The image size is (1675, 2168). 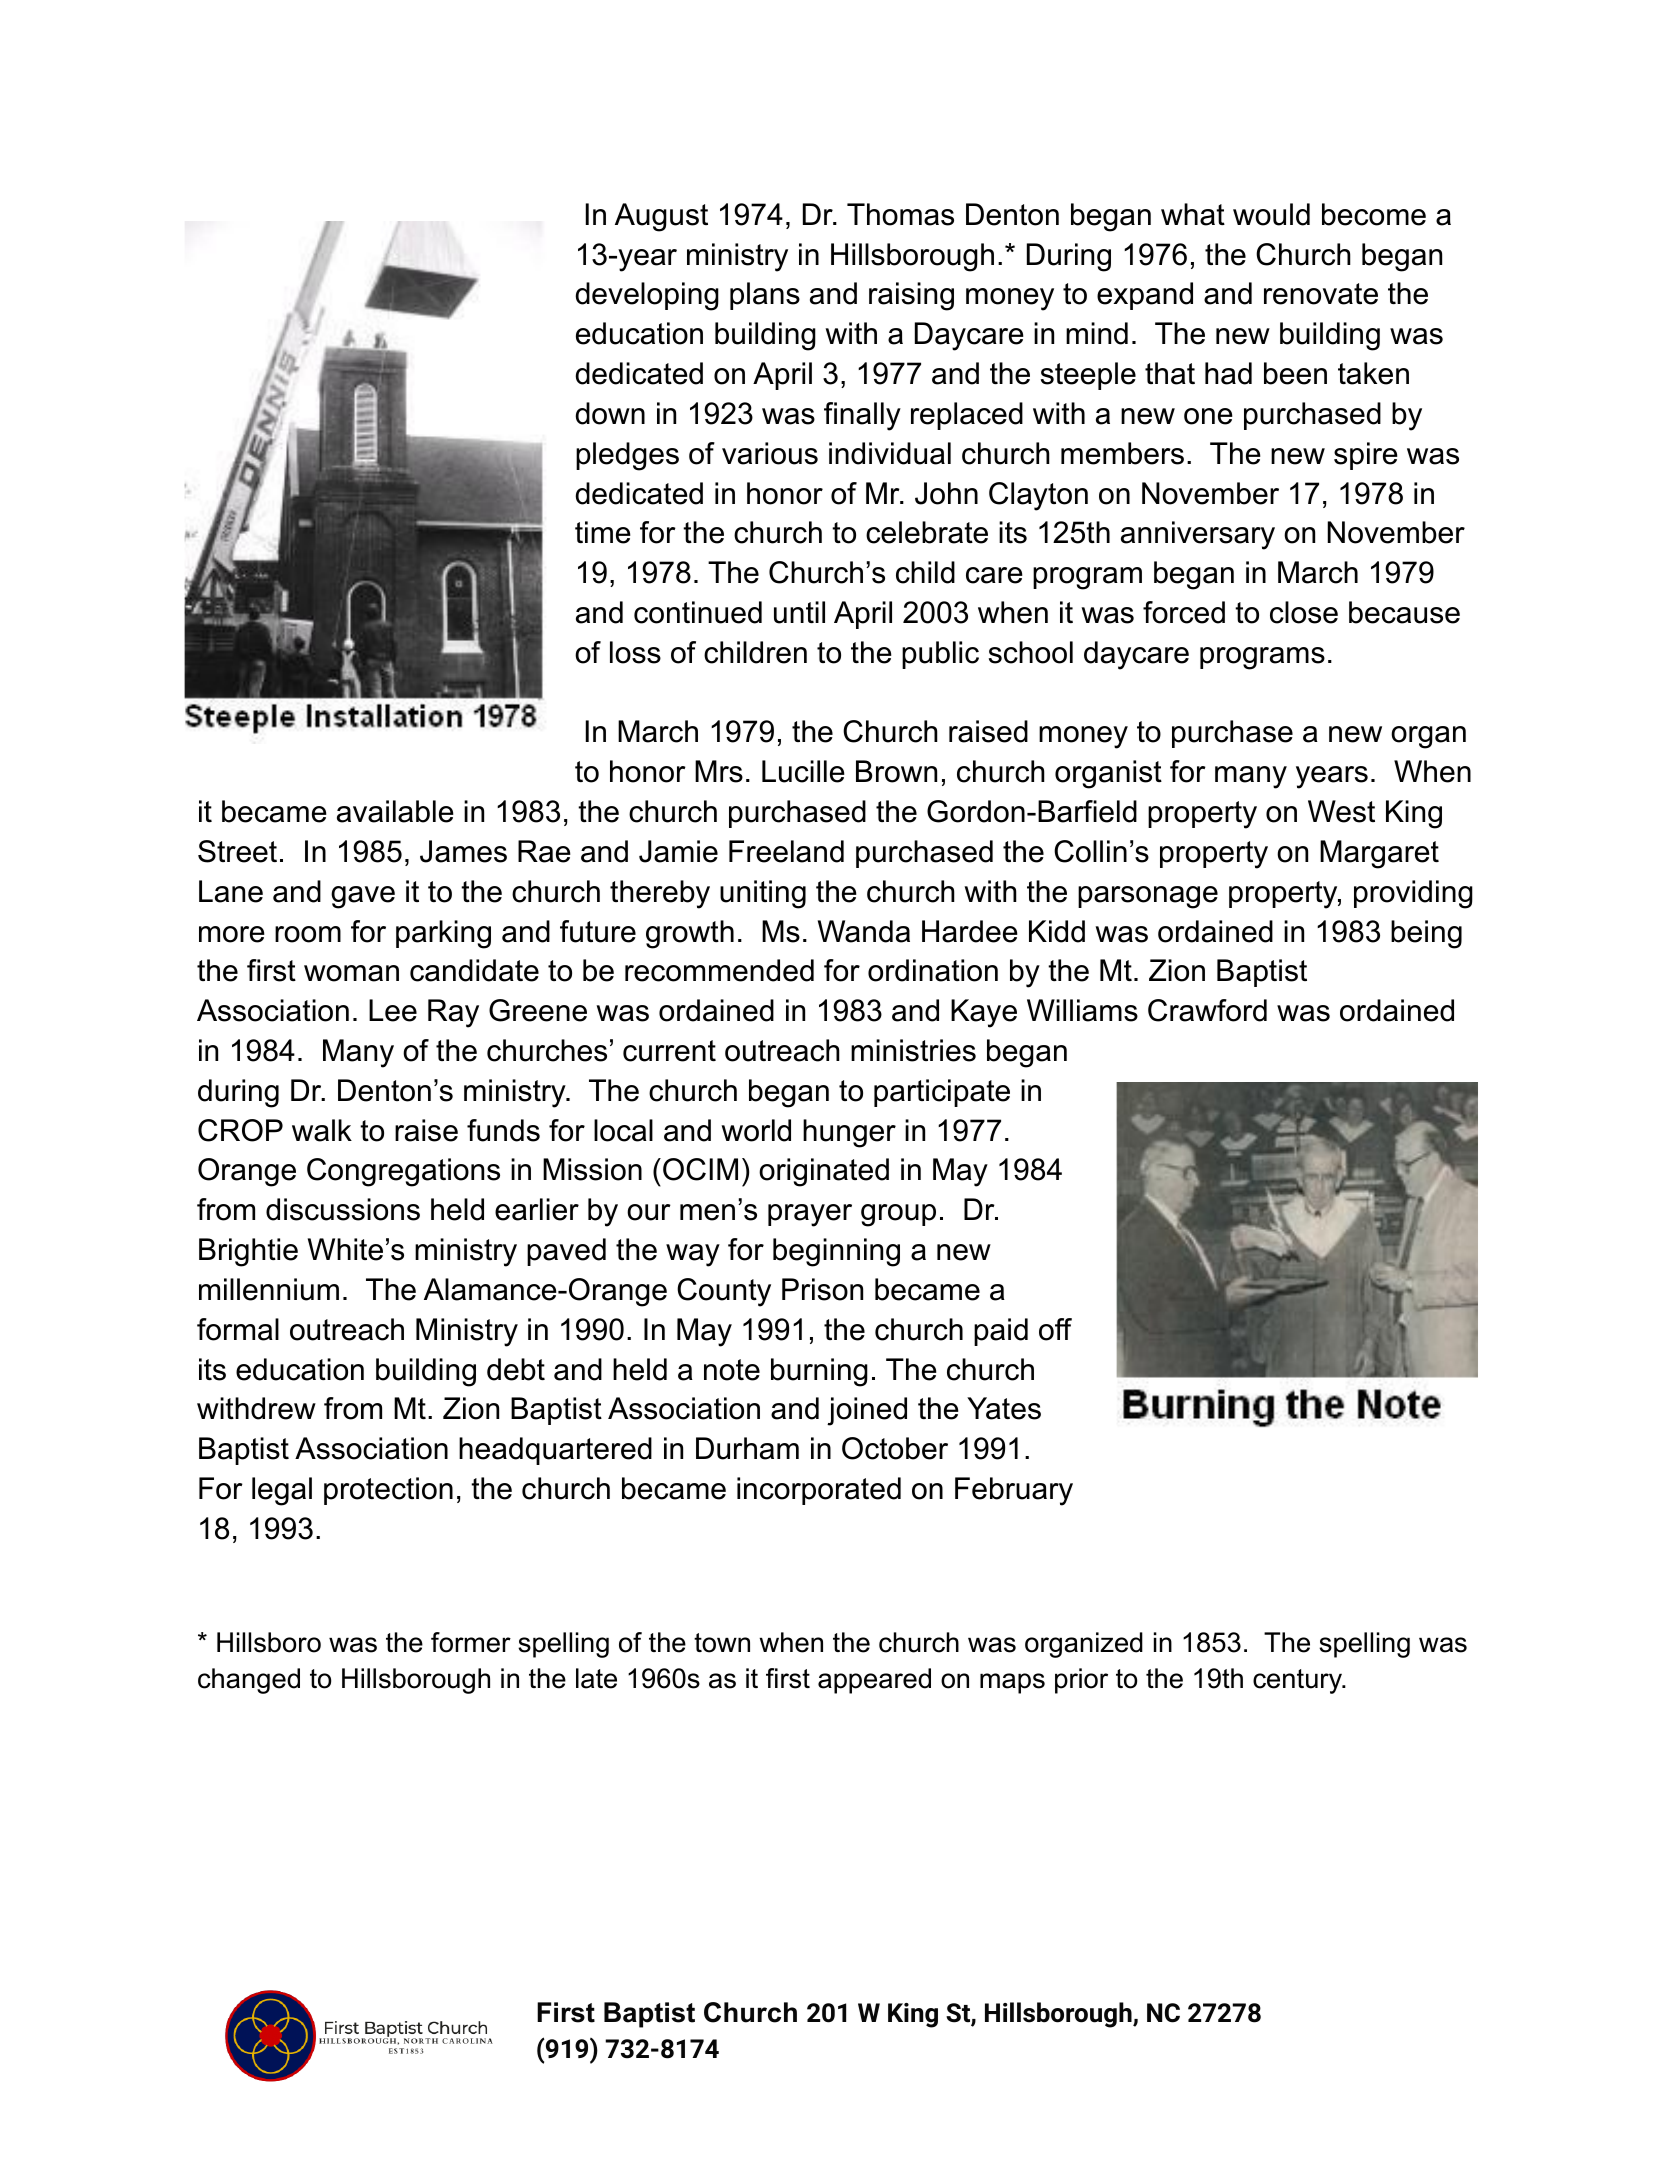 I want to click on off, so click(x=1055, y=1329).
